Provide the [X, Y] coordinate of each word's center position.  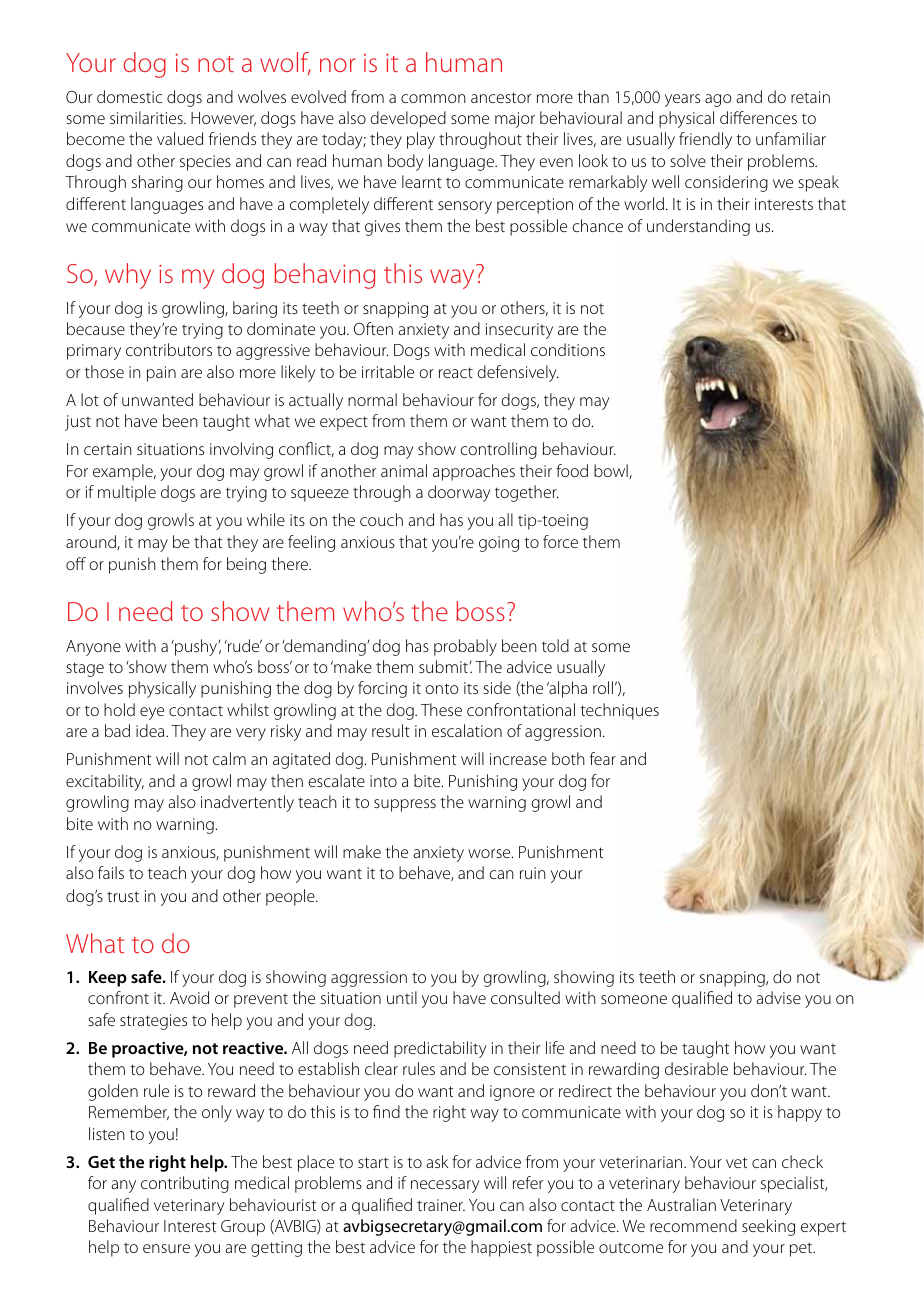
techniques [619, 711]
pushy [196, 647]
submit [444, 666]
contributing [185, 1184]
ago [718, 100]
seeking [768, 1227]
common [433, 98]
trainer [441, 1205]
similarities [147, 117]
